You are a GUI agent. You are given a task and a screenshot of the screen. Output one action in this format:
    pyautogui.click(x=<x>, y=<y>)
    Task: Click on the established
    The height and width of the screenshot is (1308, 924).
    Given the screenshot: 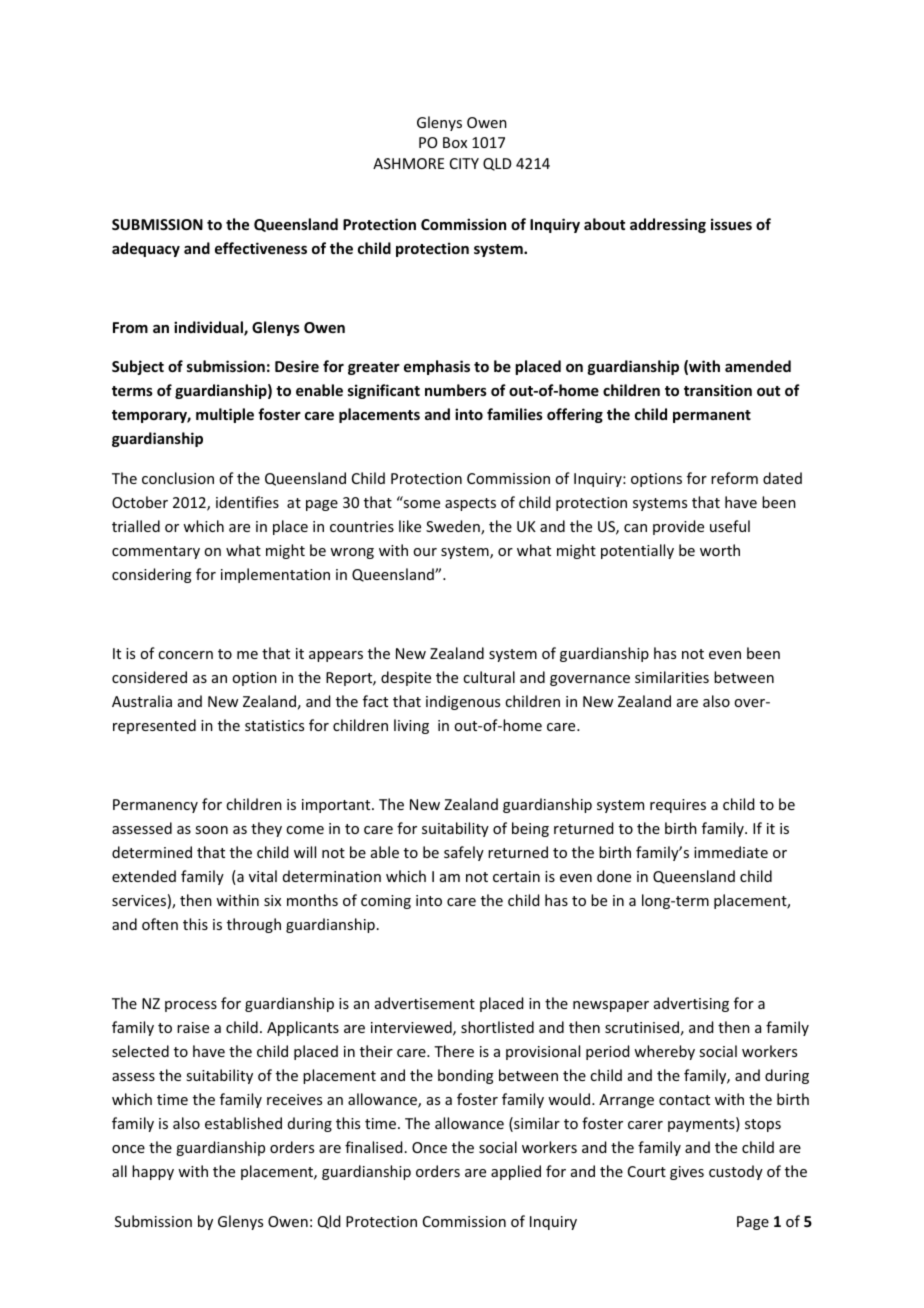 What is the action you would take?
    pyautogui.click(x=243, y=1123)
